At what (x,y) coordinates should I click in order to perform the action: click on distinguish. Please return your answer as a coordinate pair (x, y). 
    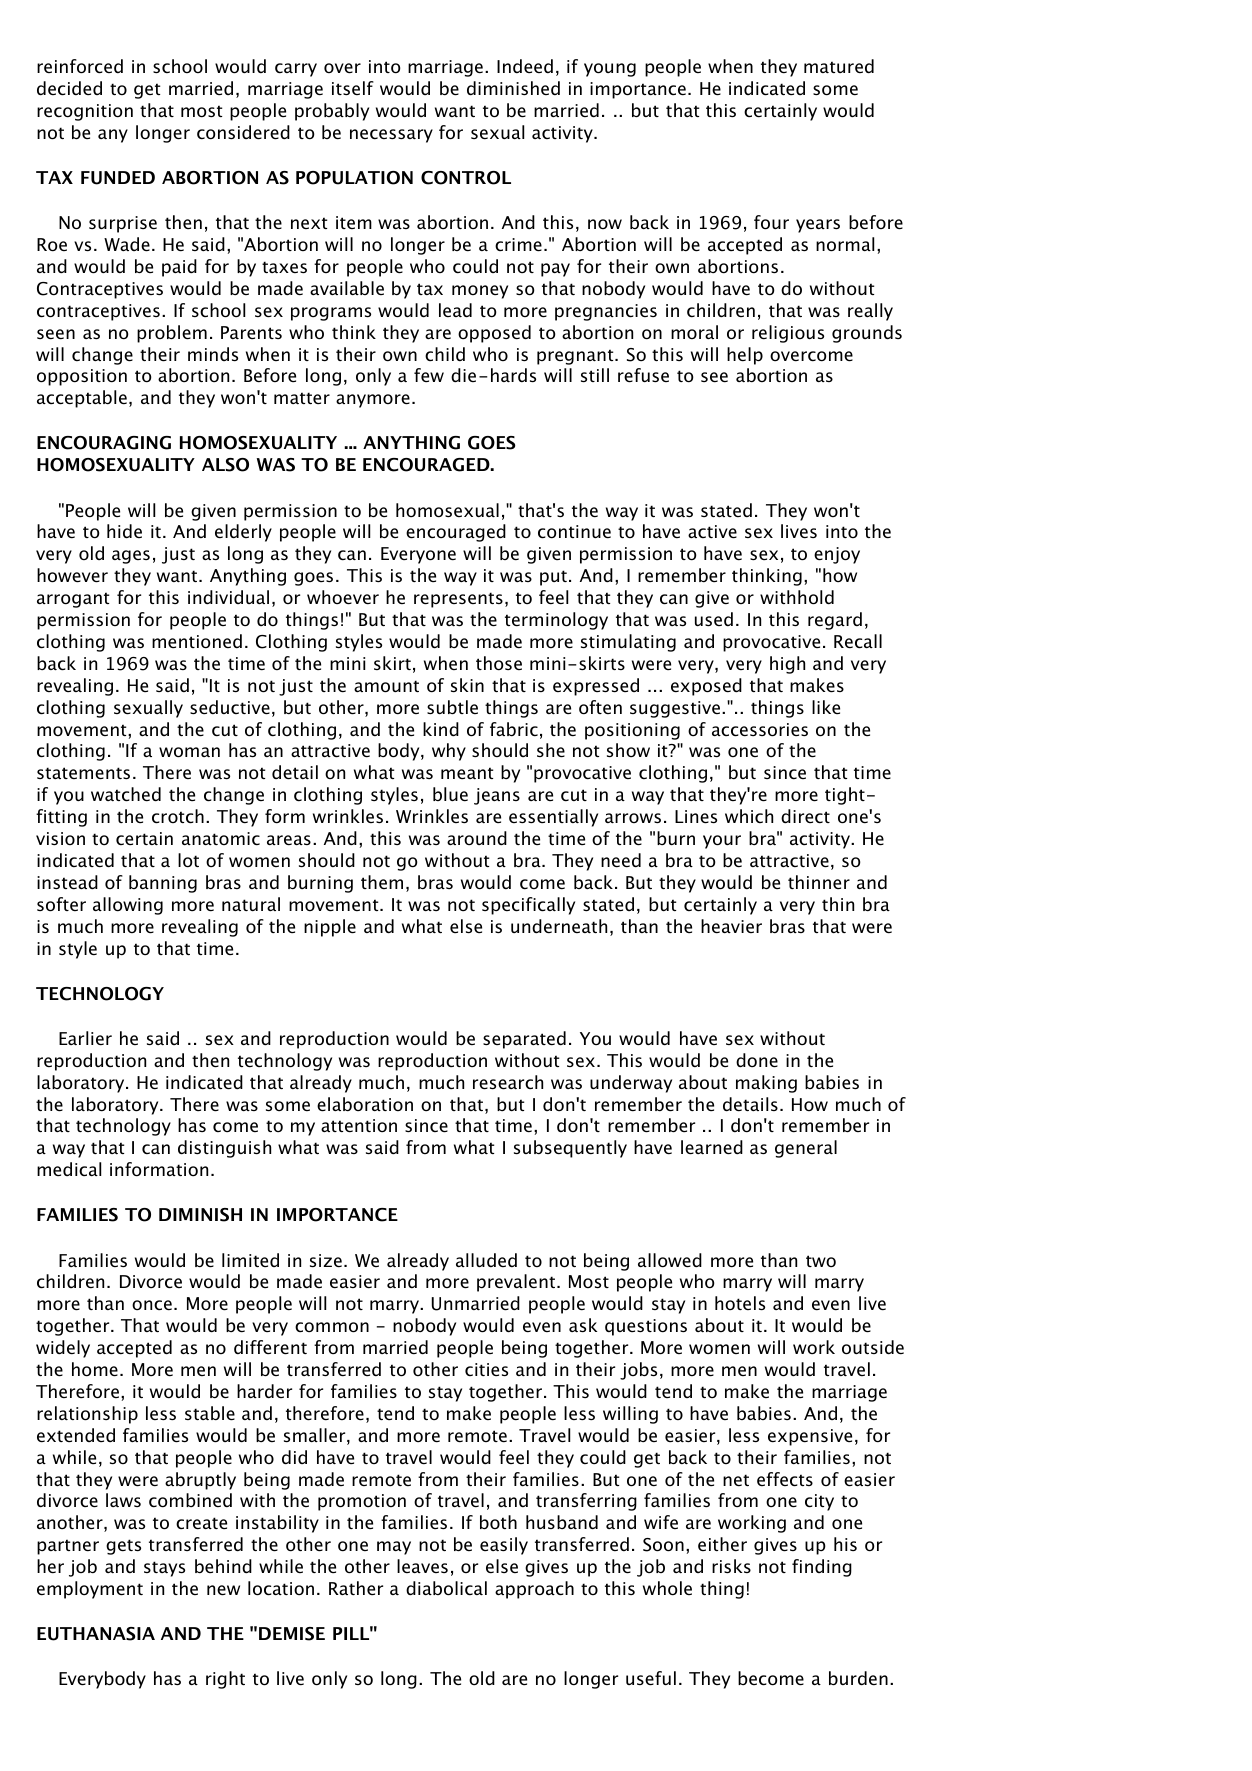
    Looking at the image, I should click on (224, 1149).
